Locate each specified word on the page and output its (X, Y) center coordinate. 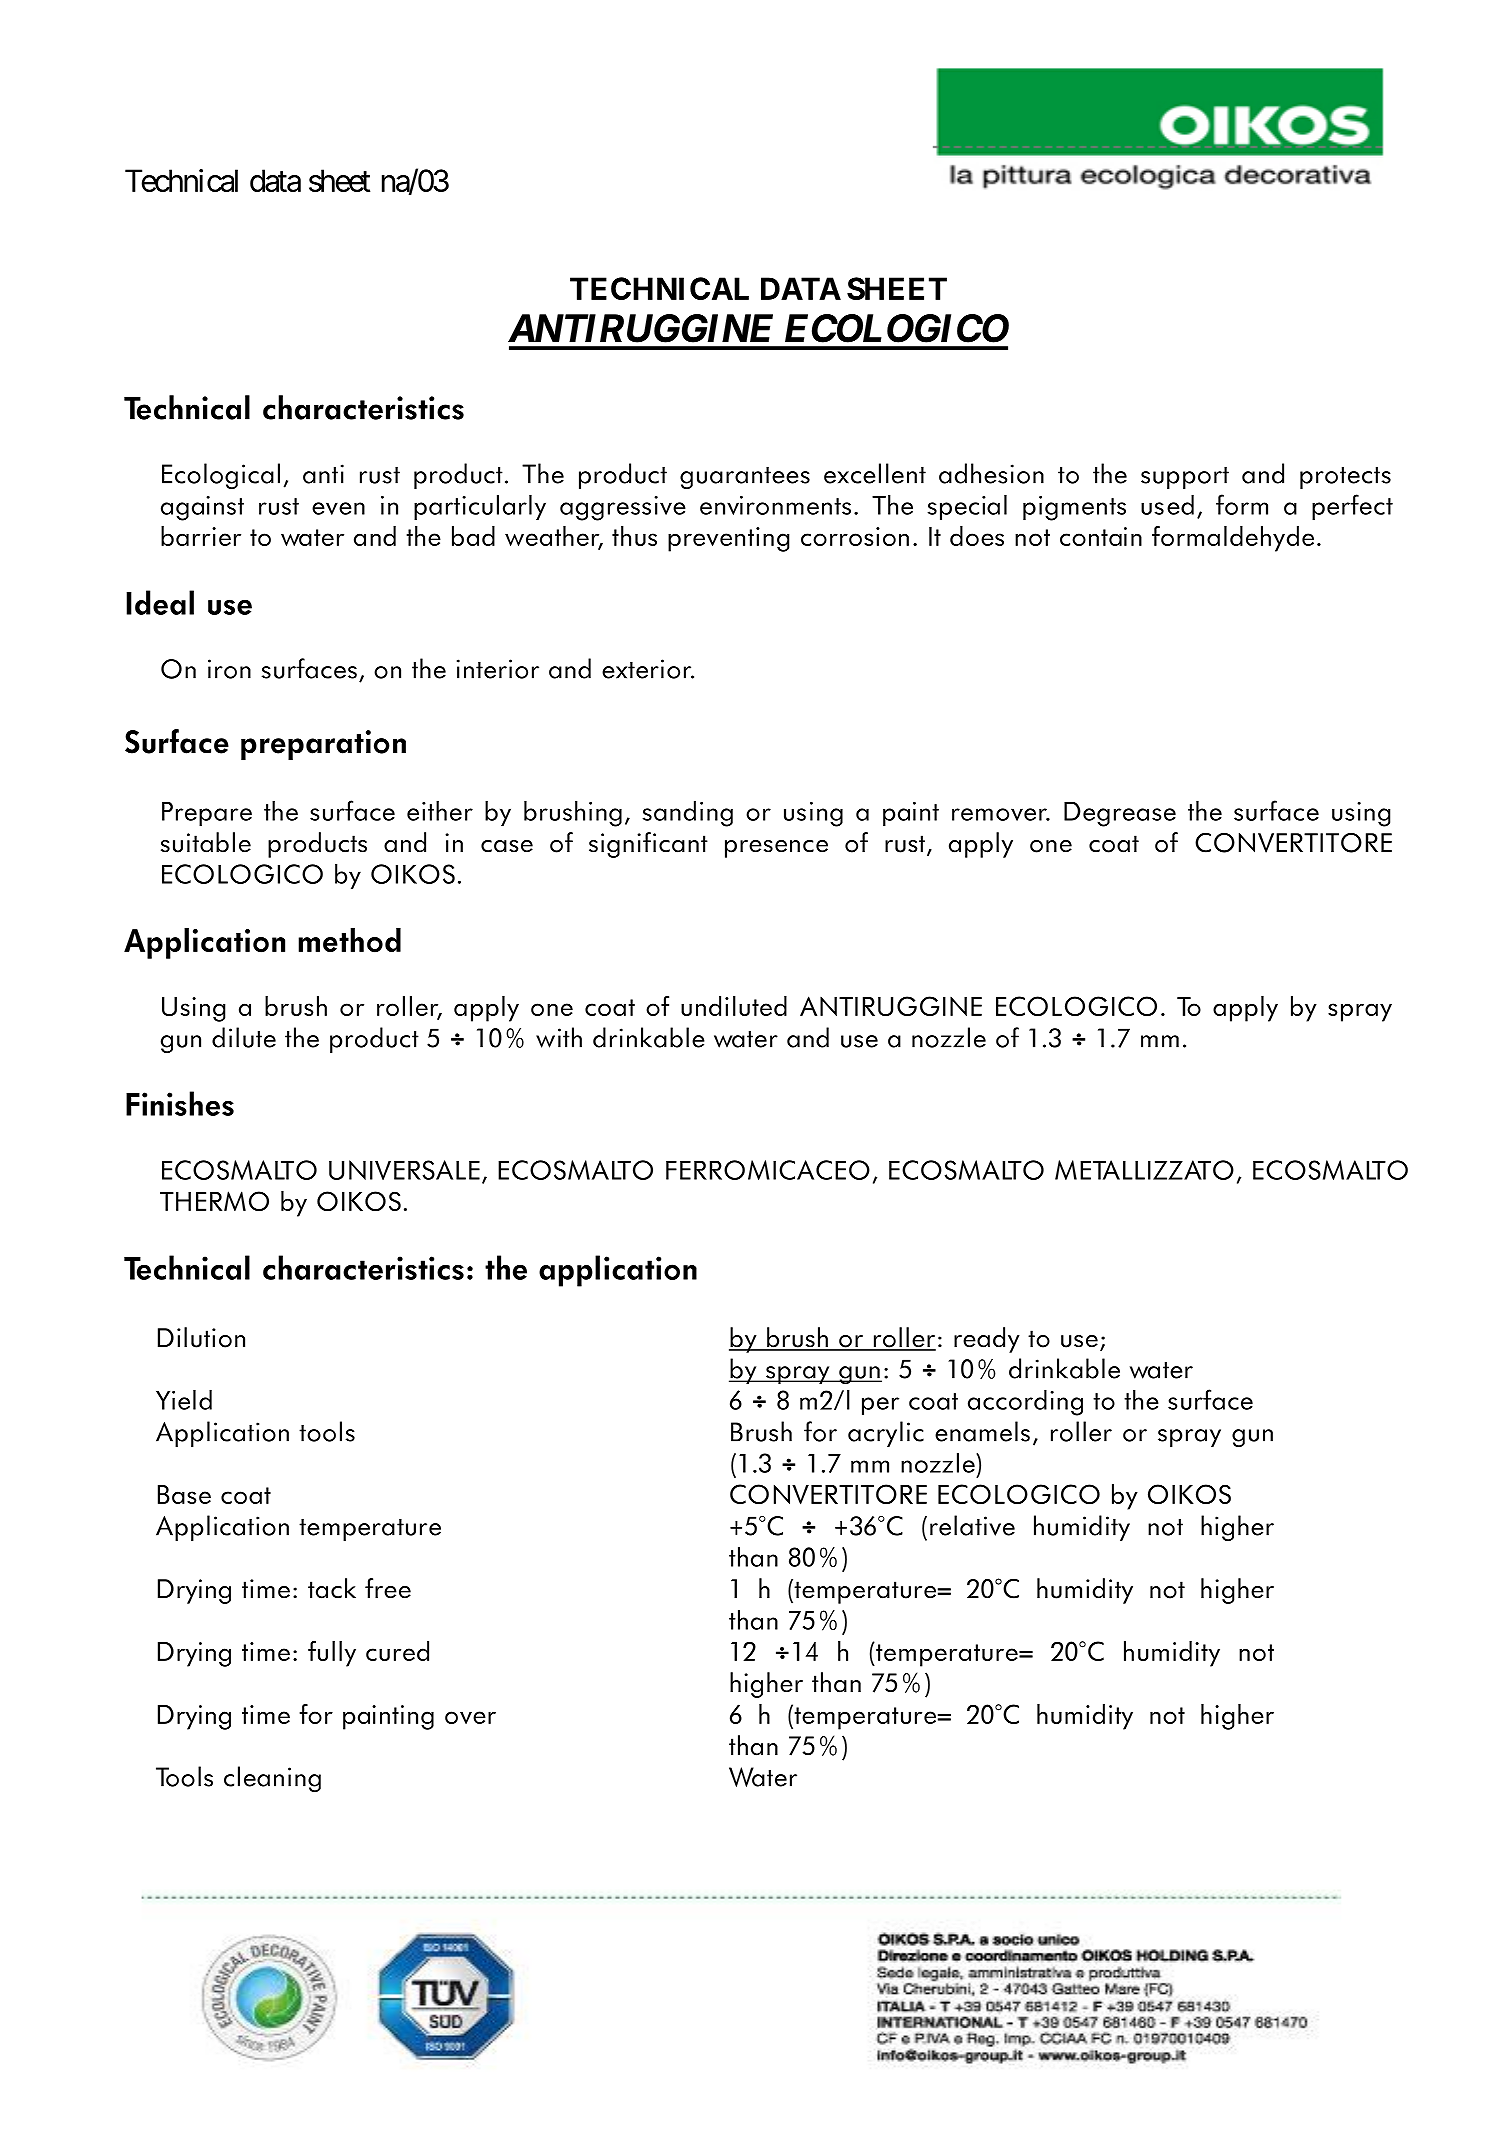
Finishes (180, 1103)
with (559, 1037)
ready (987, 1340)
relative (972, 1525)
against (202, 508)
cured (397, 1651)
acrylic (886, 1434)
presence (776, 849)
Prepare (207, 814)
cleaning (272, 1779)
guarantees (745, 478)
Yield (184, 1399)
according (1025, 1402)
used (1167, 504)
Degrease (1120, 814)
